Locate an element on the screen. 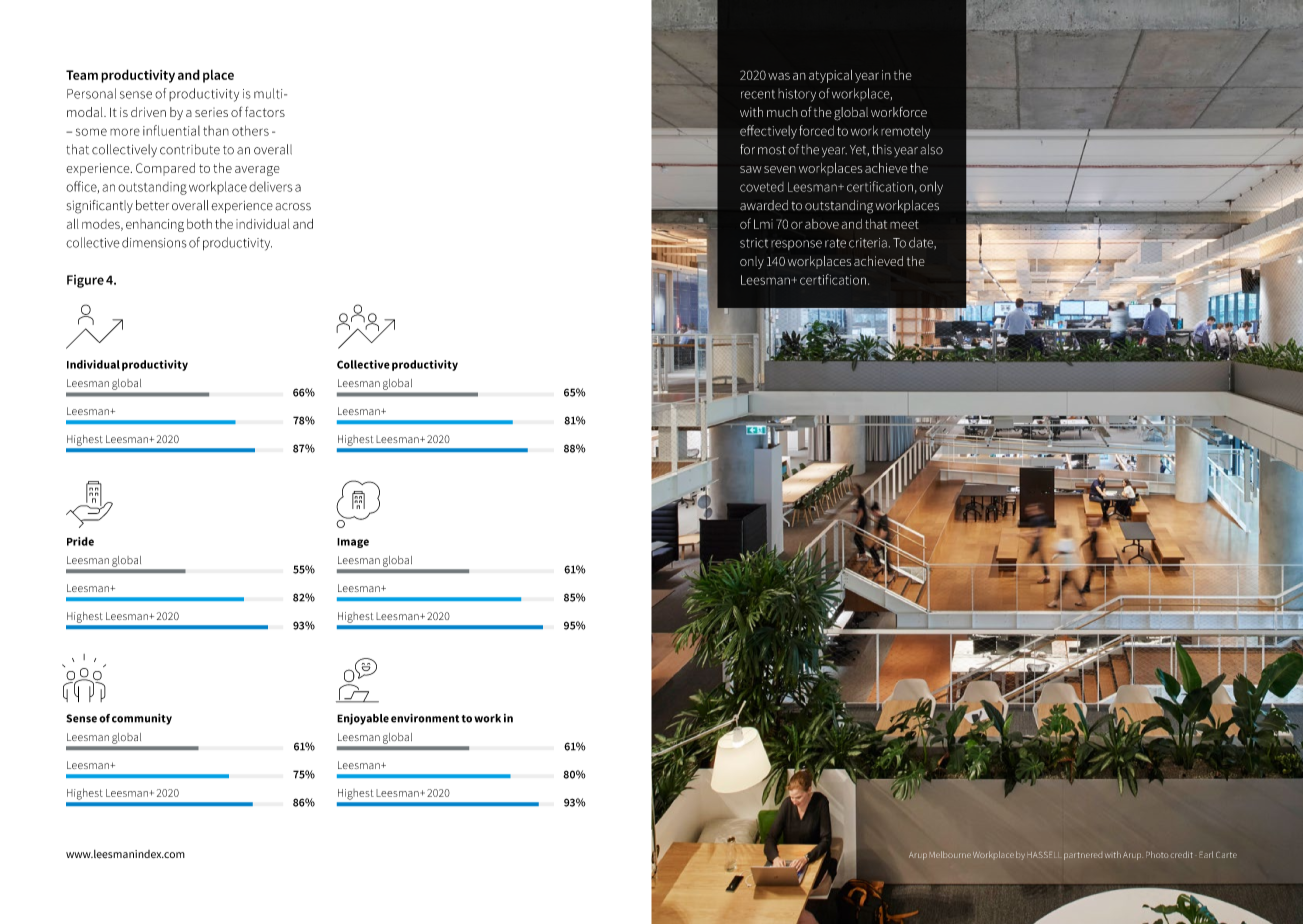  recent is located at coordinates (758, 94).
